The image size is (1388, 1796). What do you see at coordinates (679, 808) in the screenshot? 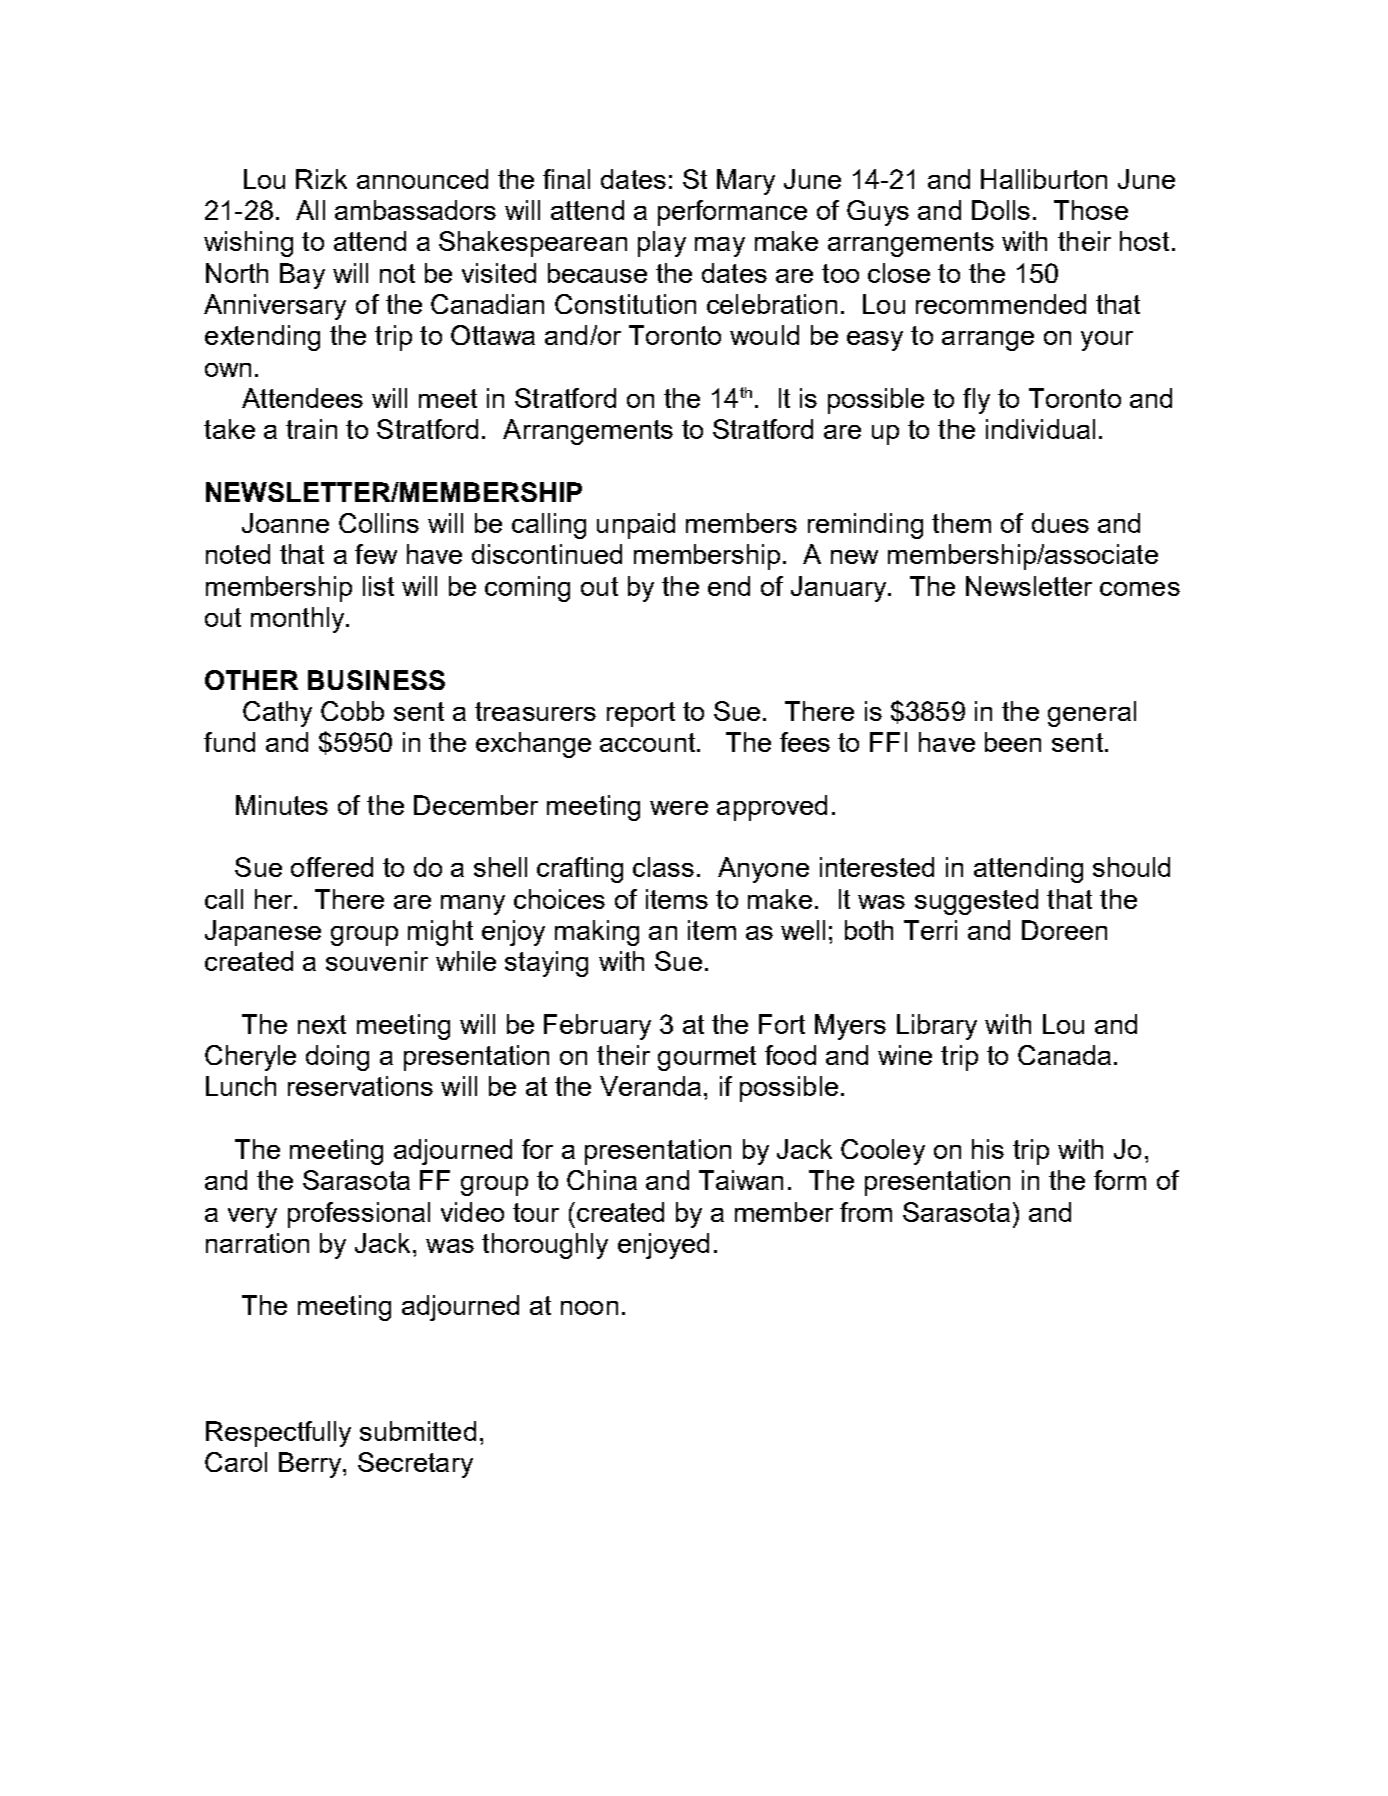
I see `were` at bounding box center [679, 808].
